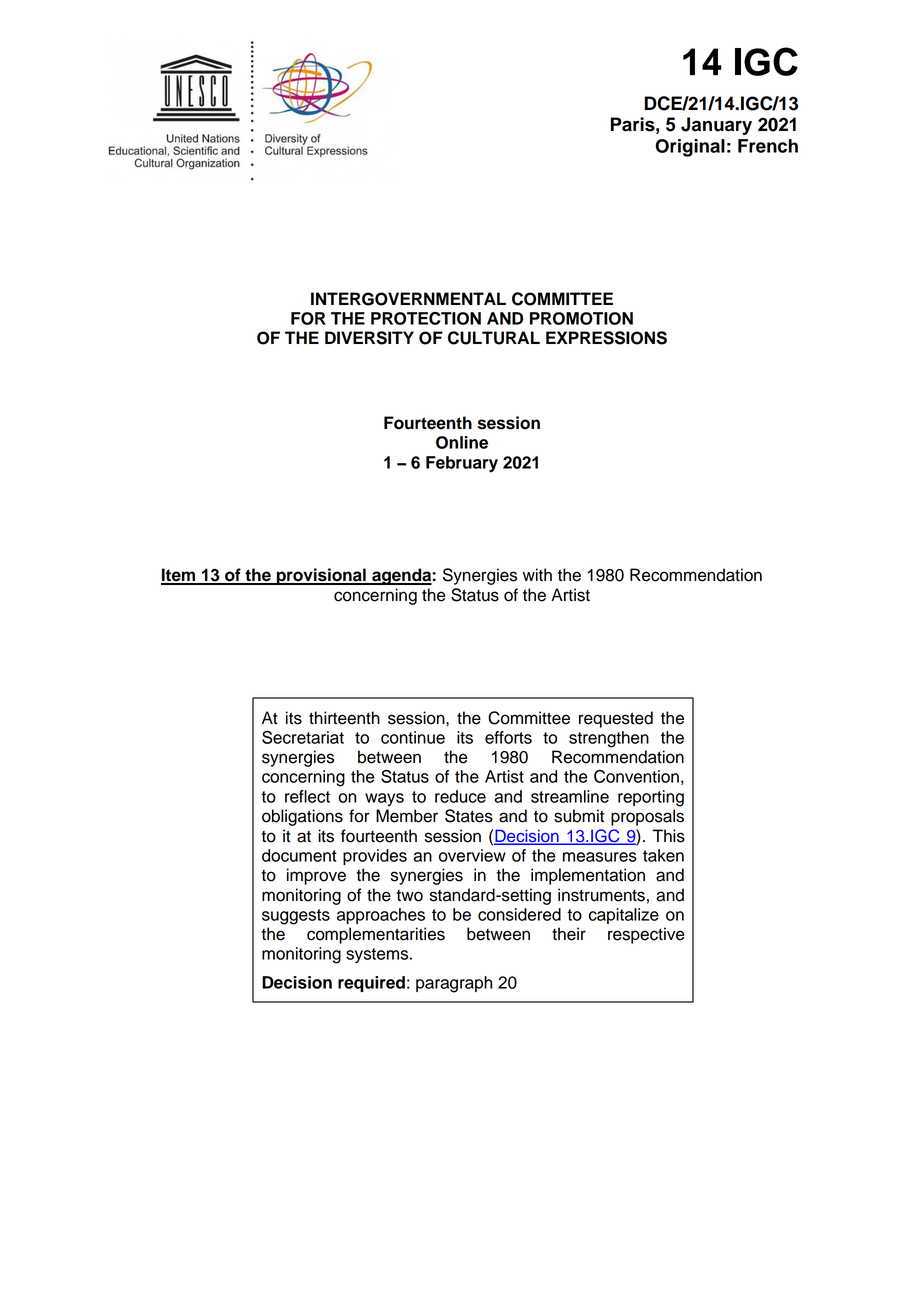 The image size is (924, 1308). I want to click on Secretariat, so click(303, 737).
